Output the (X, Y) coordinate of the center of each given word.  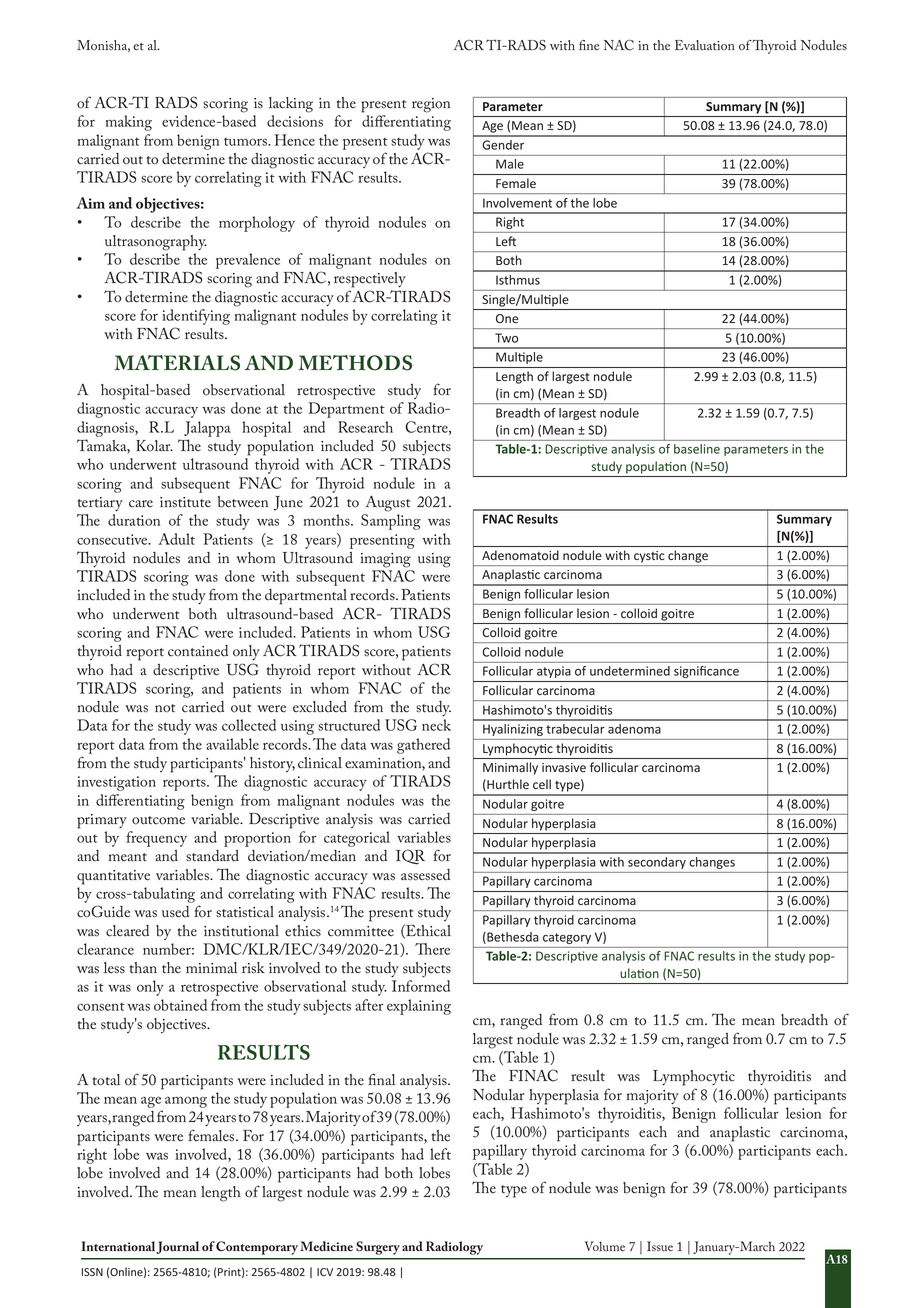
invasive (564, 767)
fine (589, 45)
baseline (697, 449)
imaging (385, 560)
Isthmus (518, 280)
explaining (419, 1007)
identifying (196, 317)
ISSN (92, 1272)
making (129, 123)
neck (436, 725)
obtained (180, 1005)
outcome (158, 820)
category (567, 938)
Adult (176, 539)
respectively (370, 280)
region (431, 105)
